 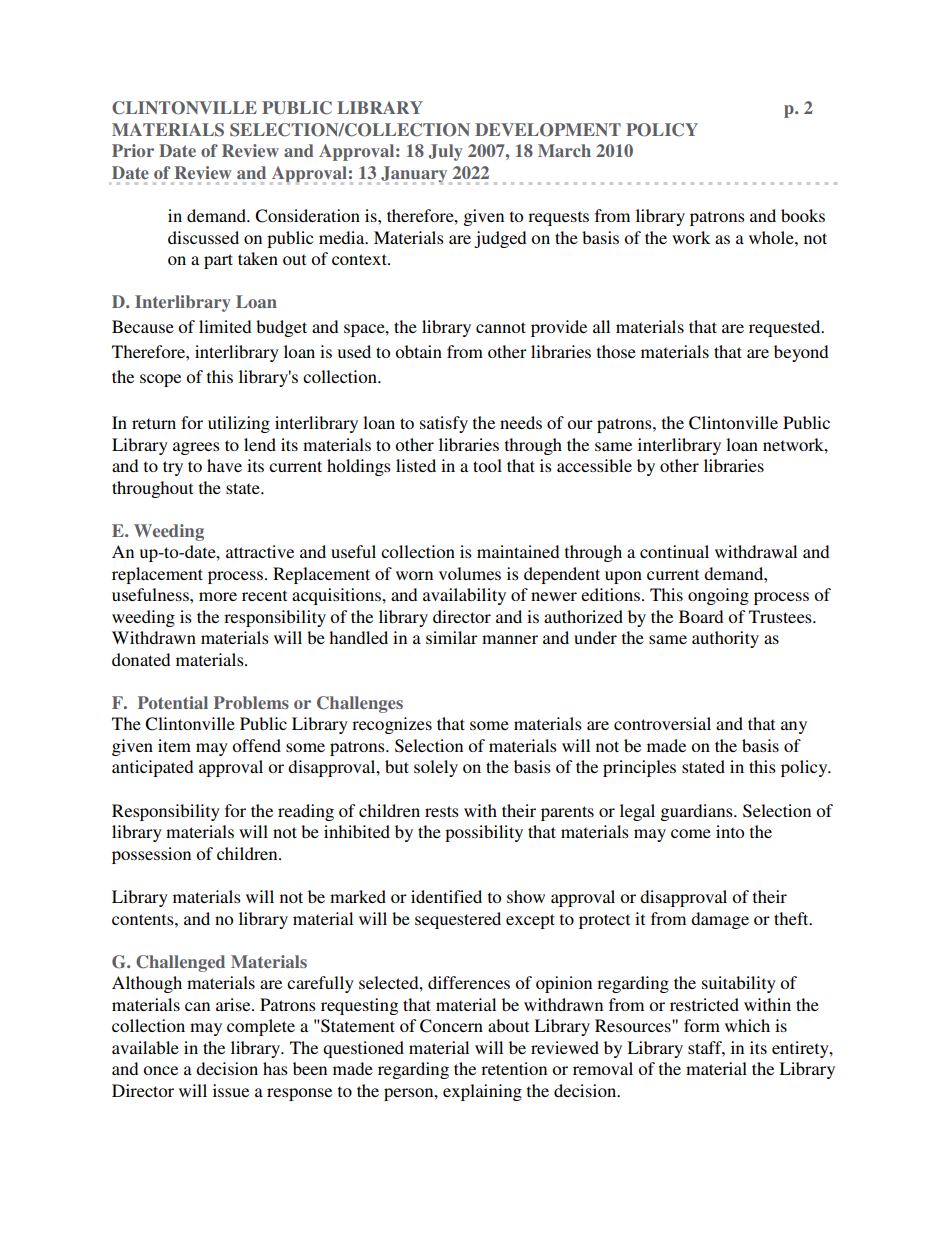 I want to click on Prior, so click(x=133, y=150).
